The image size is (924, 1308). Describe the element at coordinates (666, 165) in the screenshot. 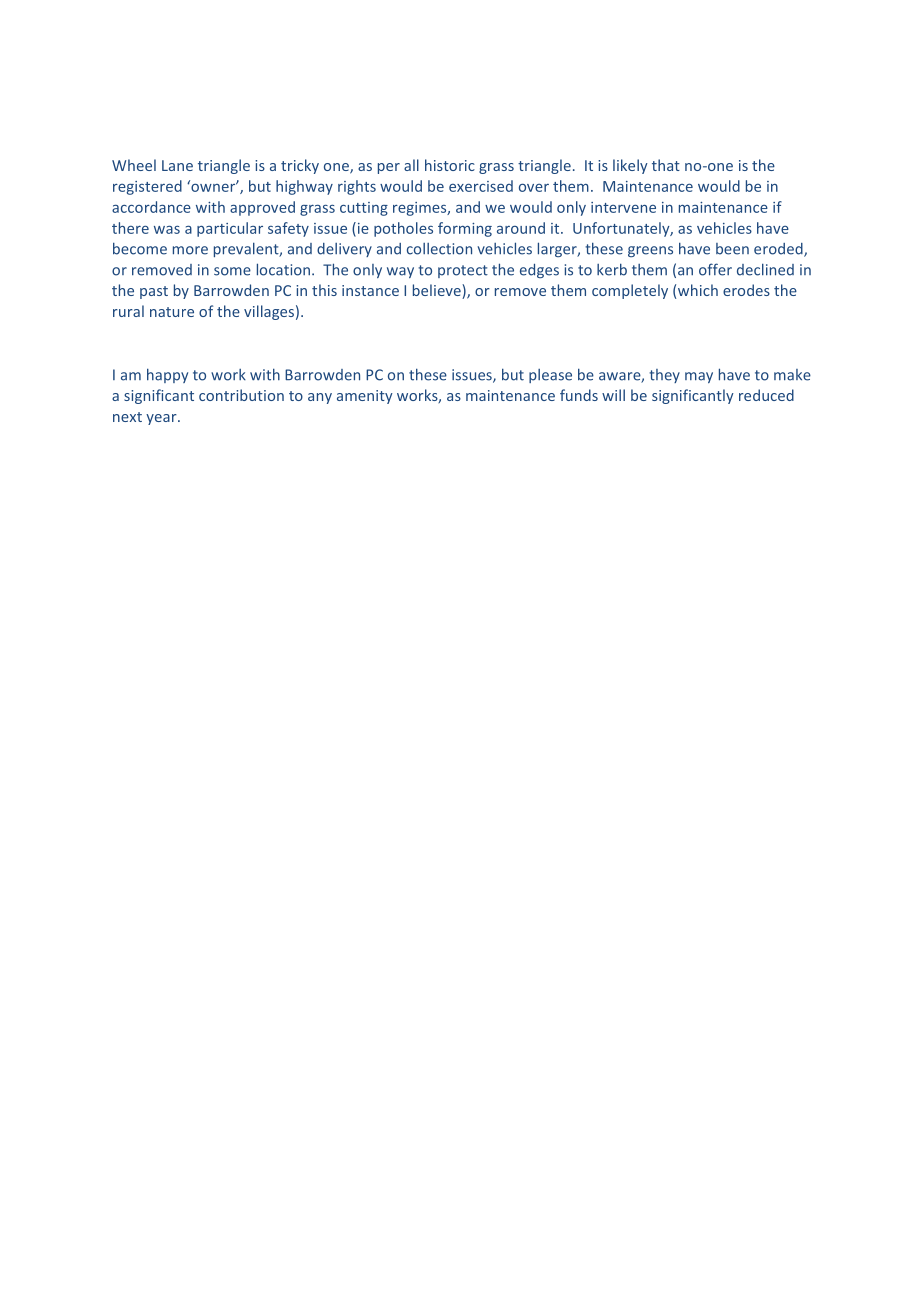

I see `that` at that location.
